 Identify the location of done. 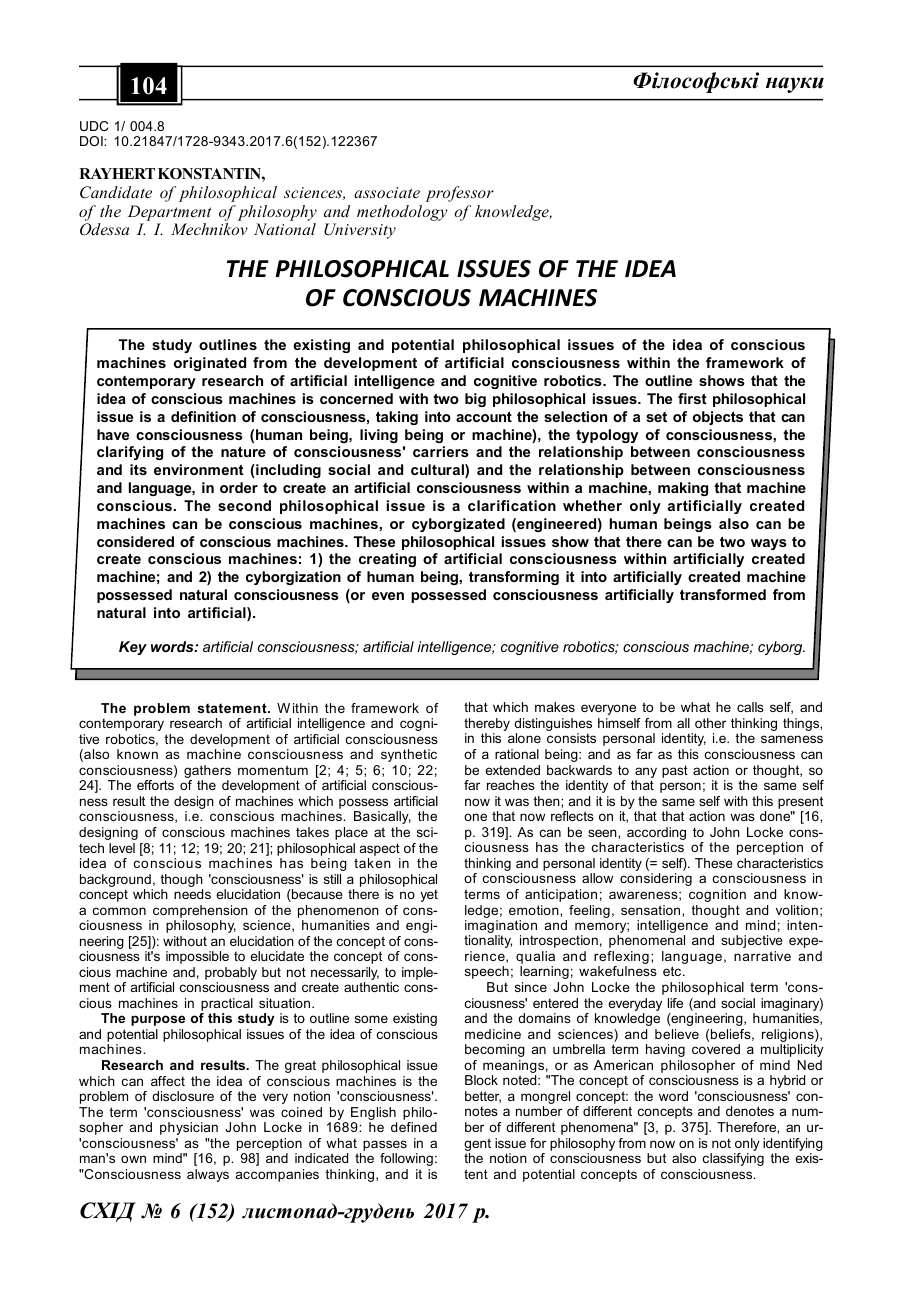
(776, 816).
